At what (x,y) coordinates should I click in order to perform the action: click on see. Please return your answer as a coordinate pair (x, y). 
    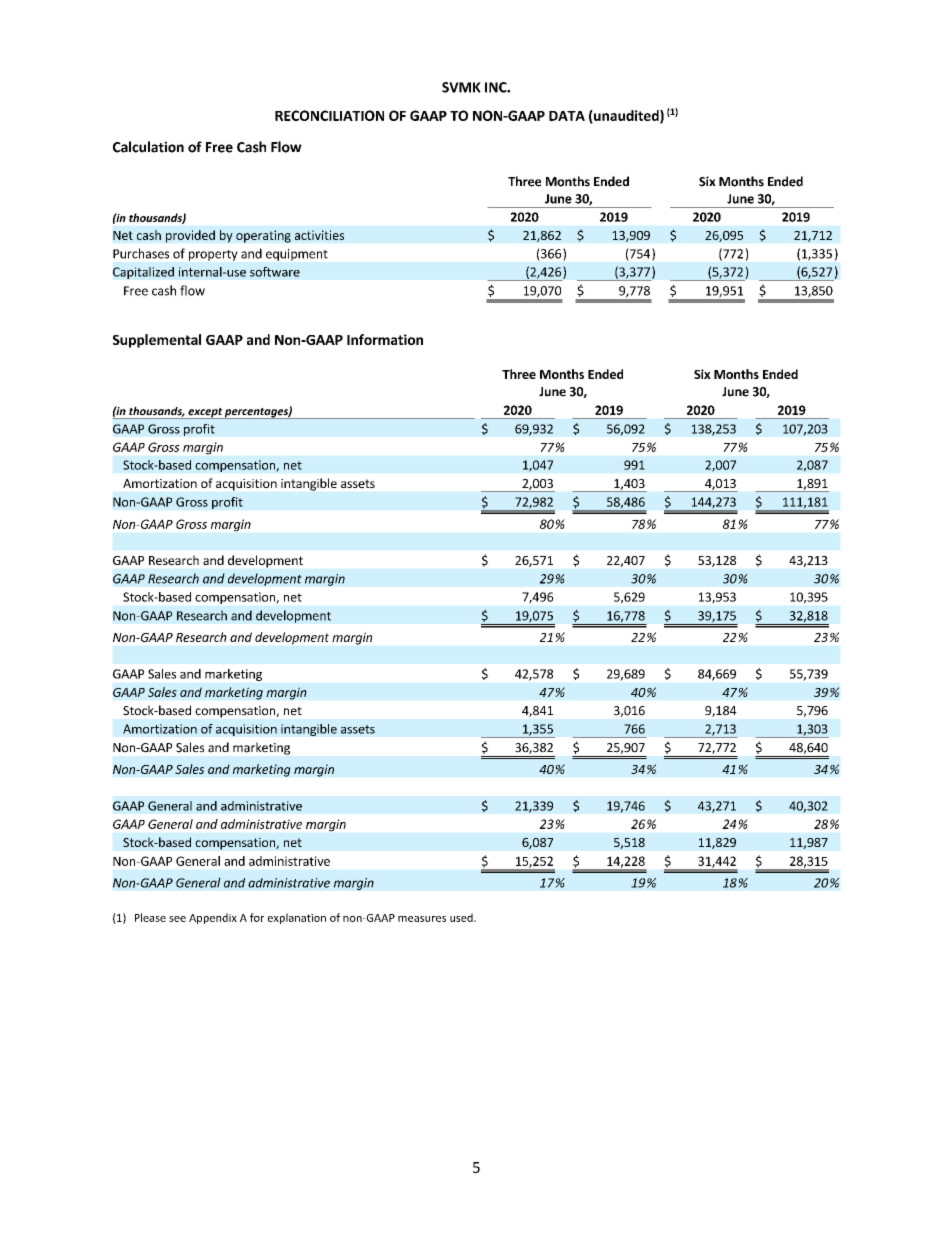
    Looking at the image, I should click on (177, 919).
